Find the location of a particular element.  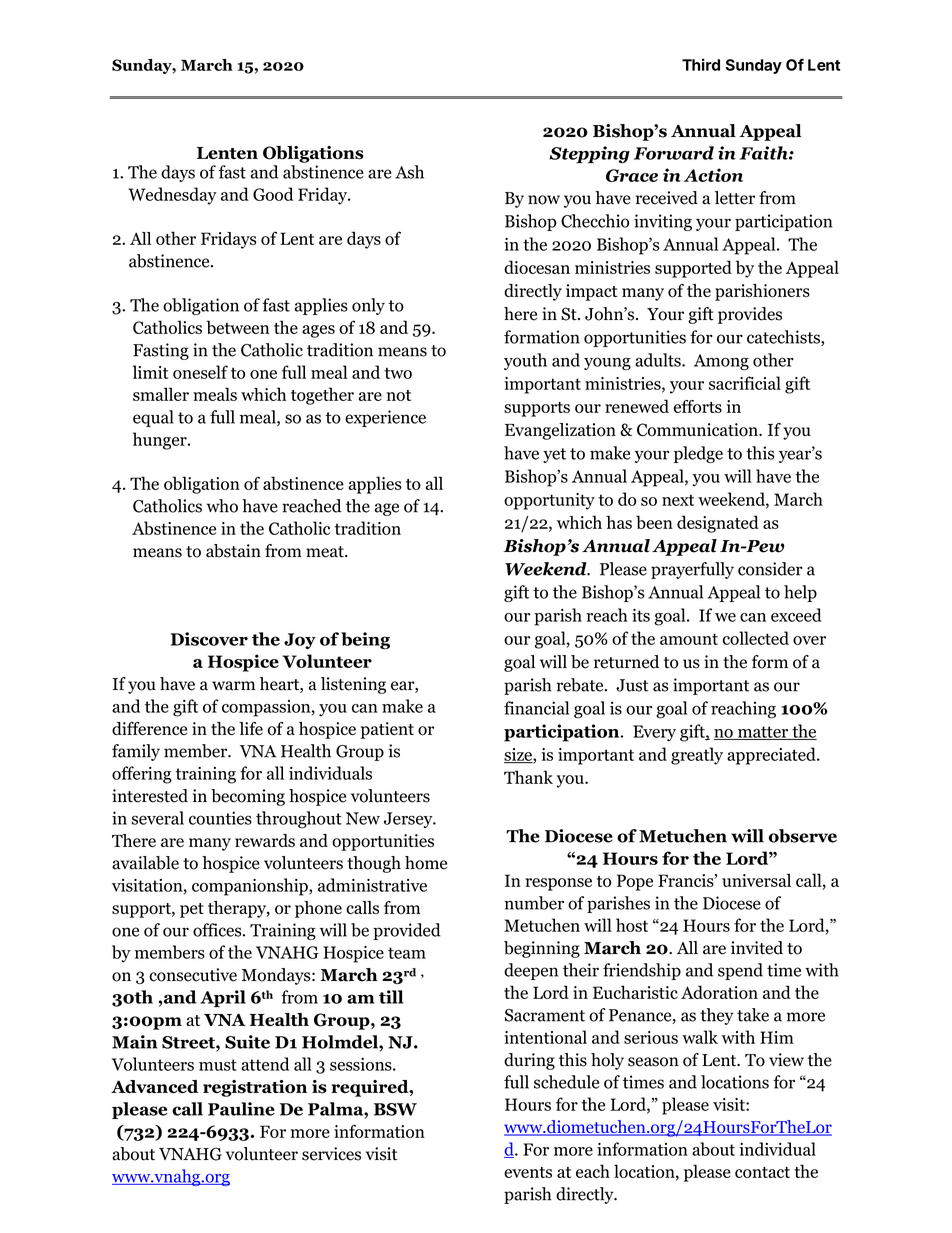

abstain is located at coordinates (233, 551).
